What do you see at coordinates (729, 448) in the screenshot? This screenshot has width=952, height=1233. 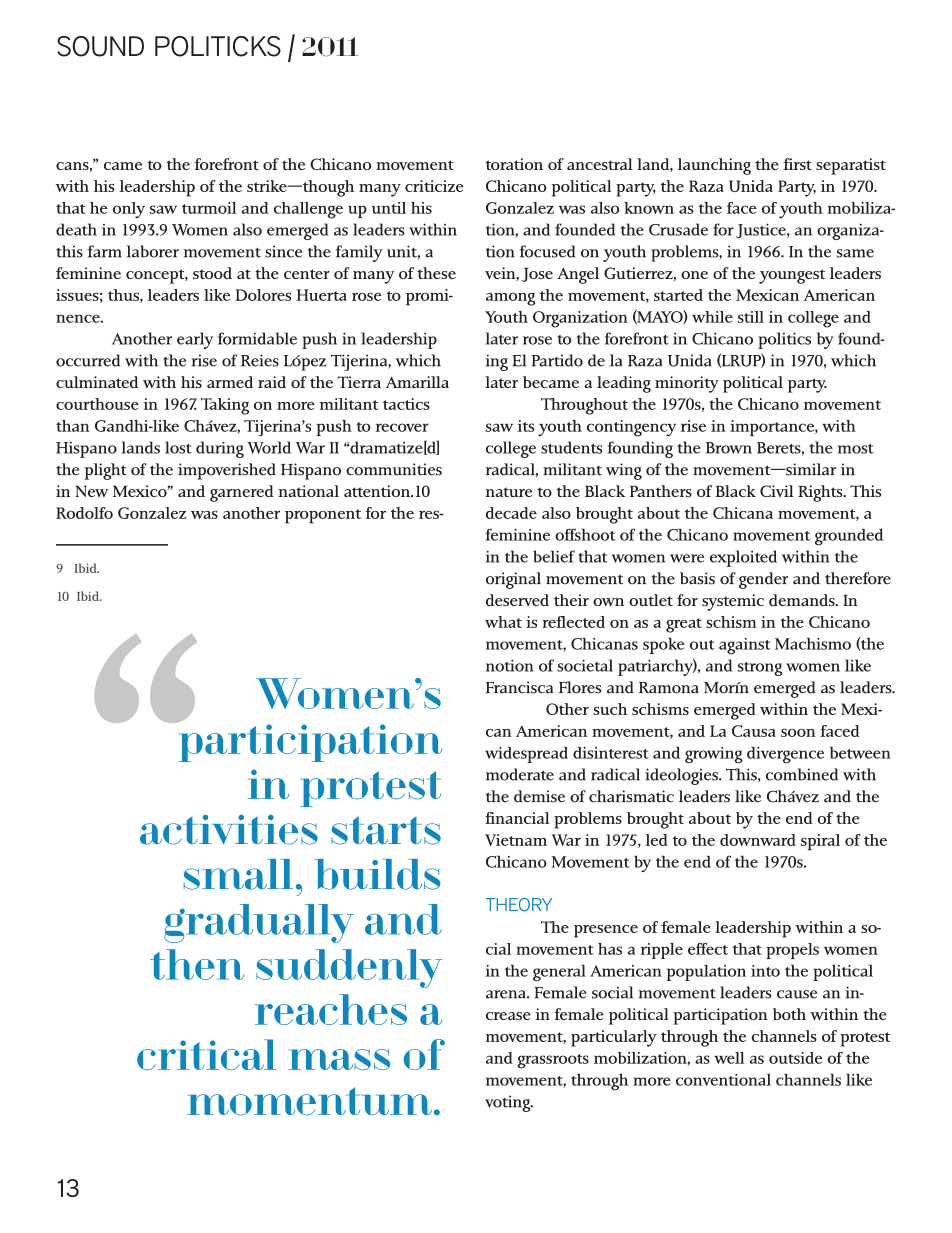 I see `Brown` at bounding box center [729, 448].
